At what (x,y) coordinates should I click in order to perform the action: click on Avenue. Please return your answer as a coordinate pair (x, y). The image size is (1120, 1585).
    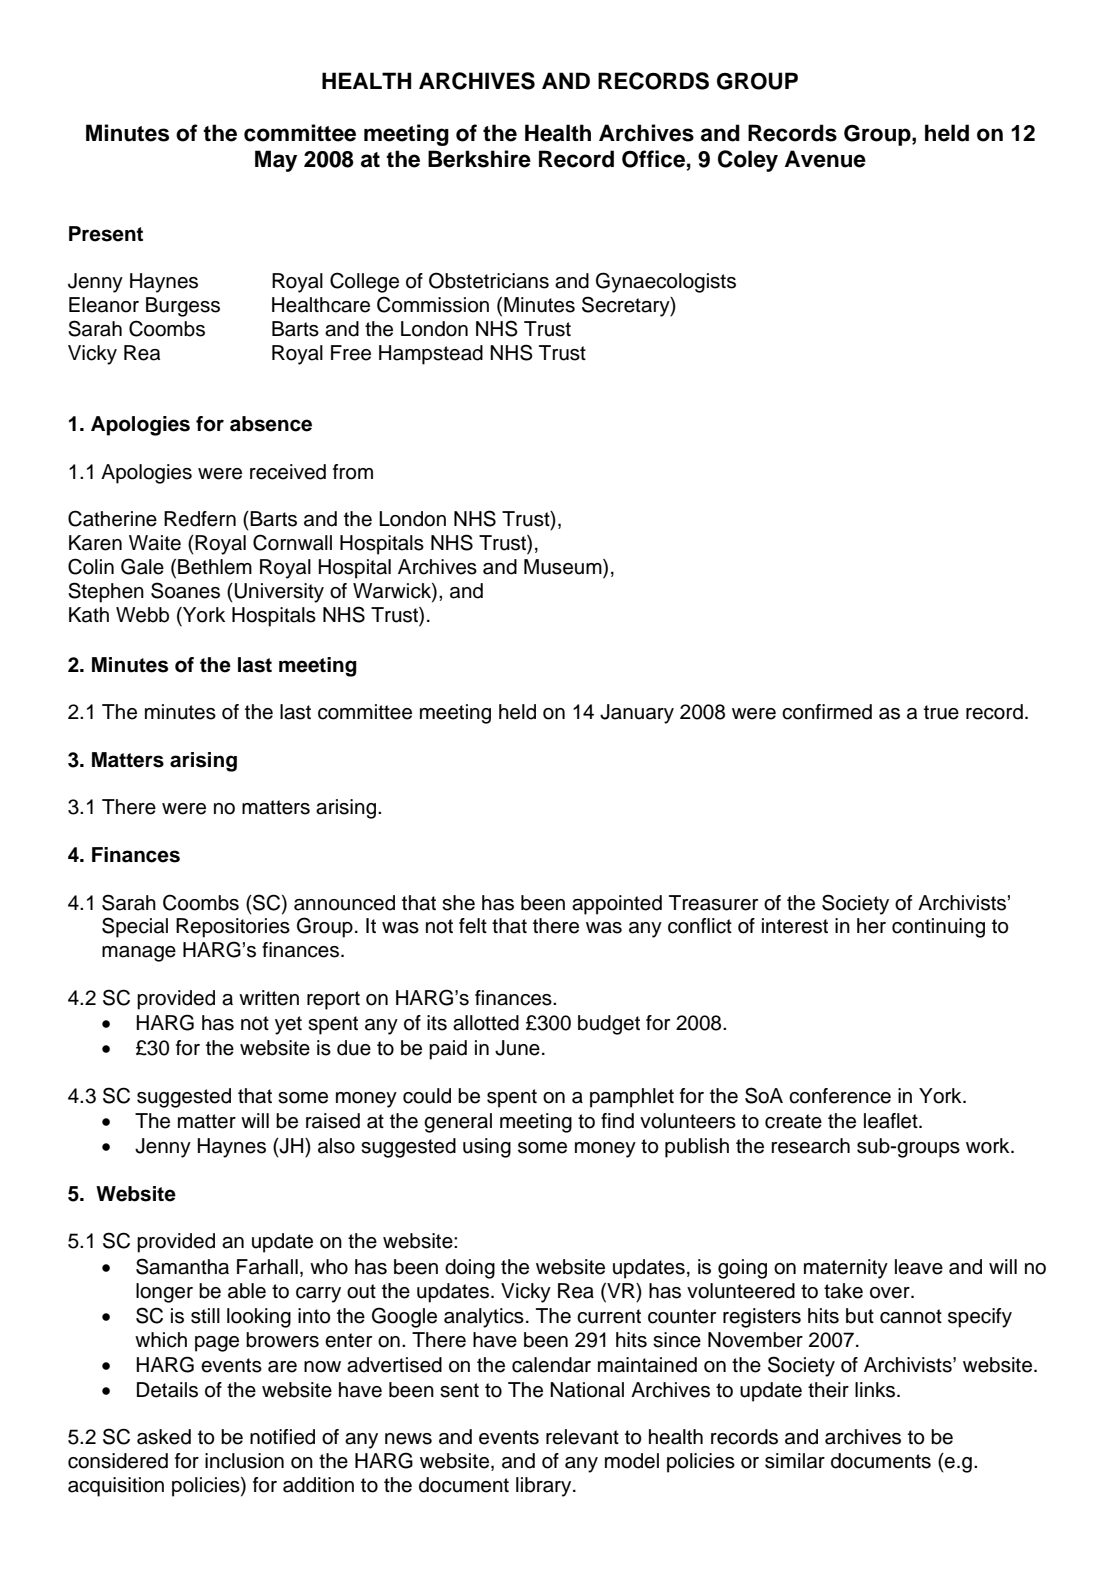
    Looking at the image, I should click on (825, 159).
